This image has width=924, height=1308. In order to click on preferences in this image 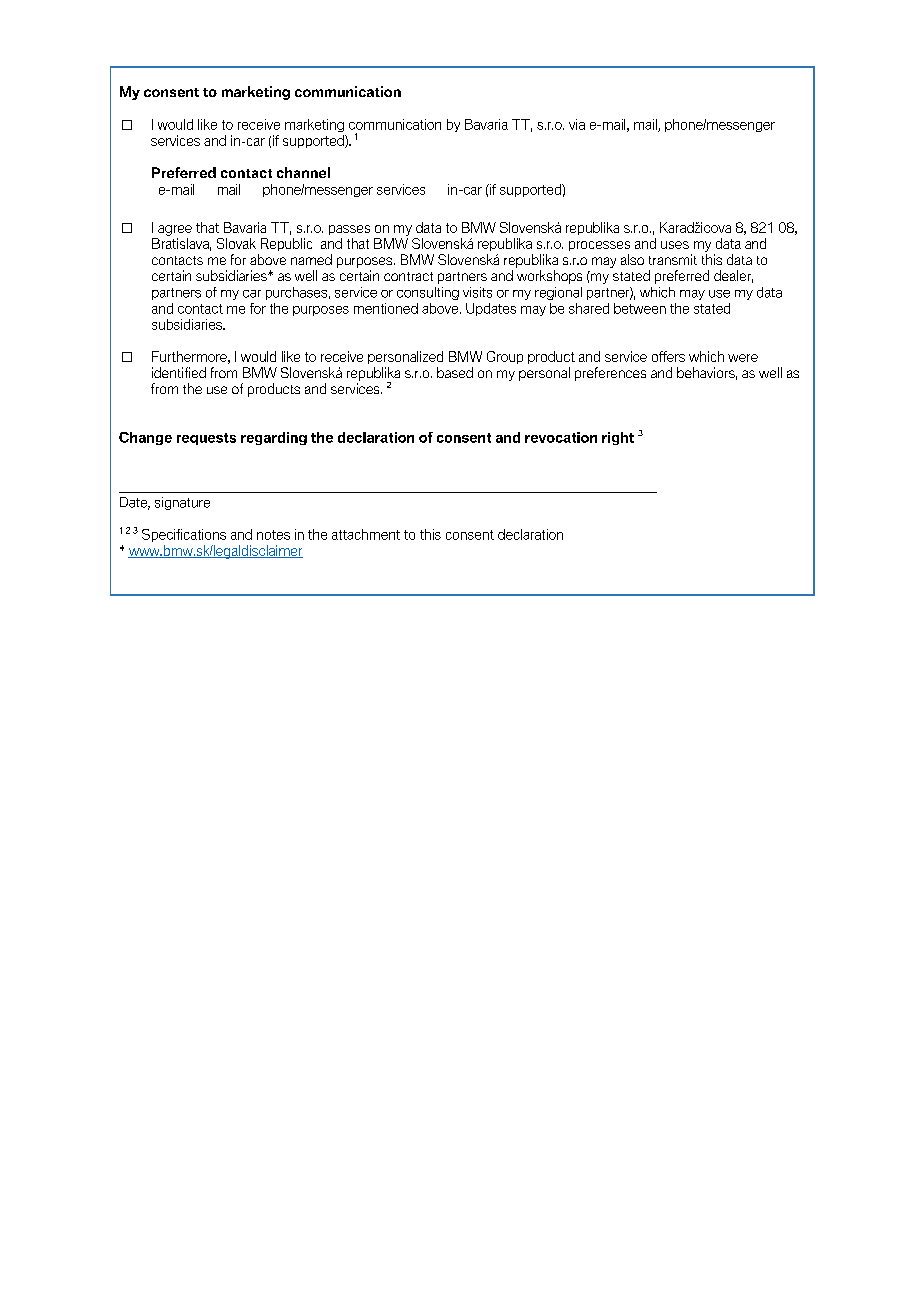, I will do `click(610, 374)`.
